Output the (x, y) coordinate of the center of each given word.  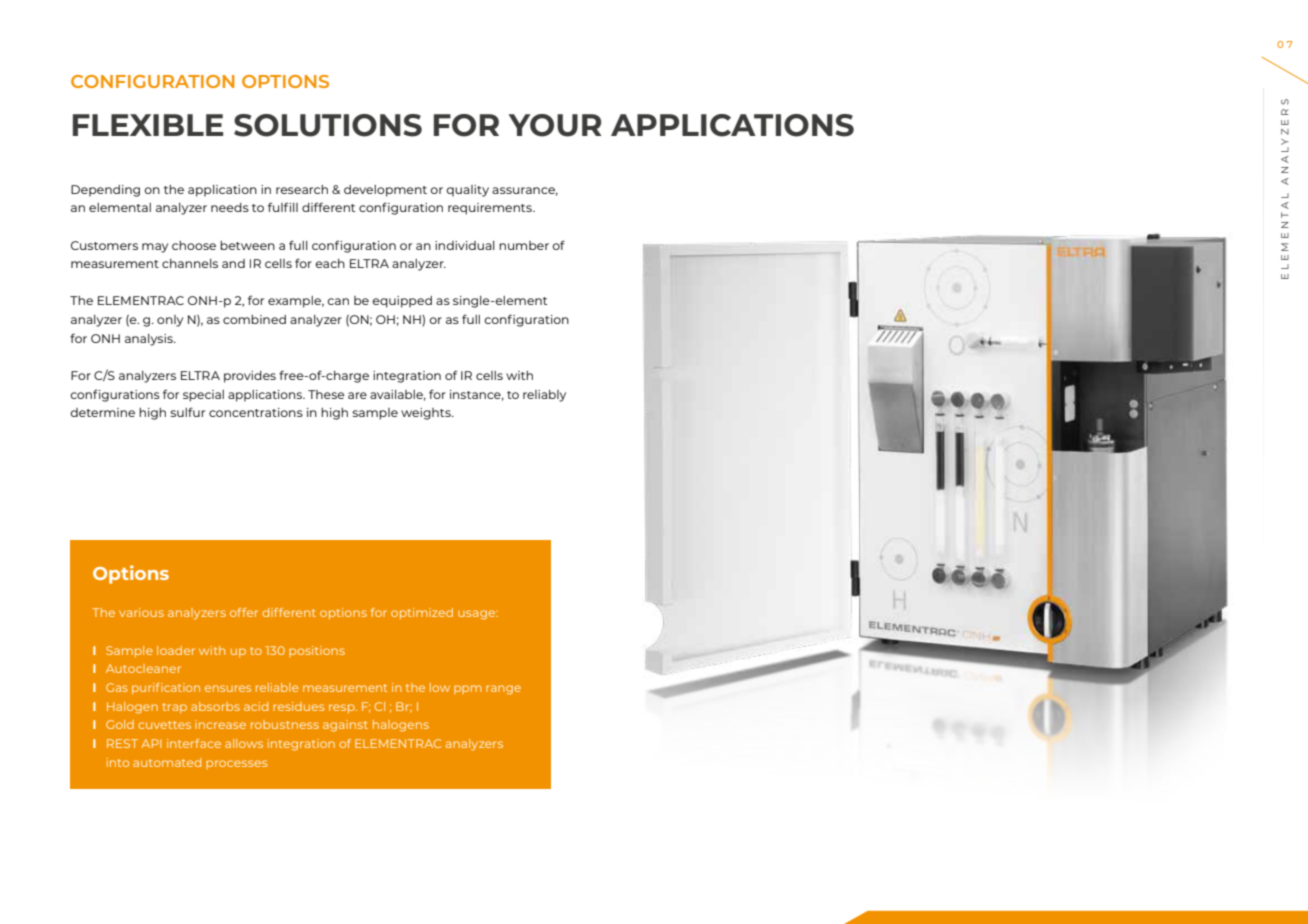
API (151, 743)
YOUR (555, 125)
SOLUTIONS (328, 125)
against (345, 726)
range (503, 690)
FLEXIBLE (148, 125)
